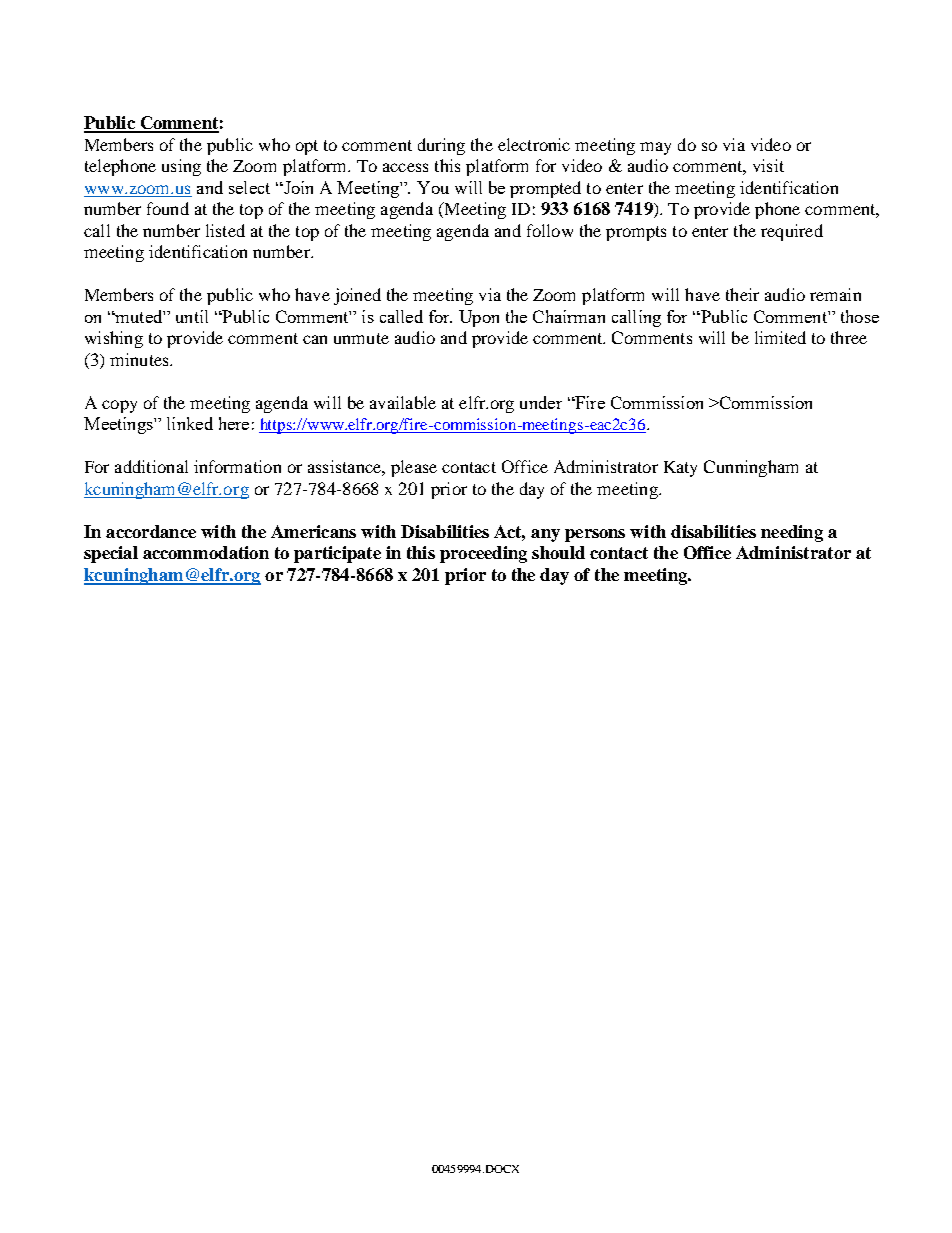 Image resolution: width=952 pixels, height=1233 pixels. Describe the element at coordinates (780, 337) in the page. I see `limited` at that location.
